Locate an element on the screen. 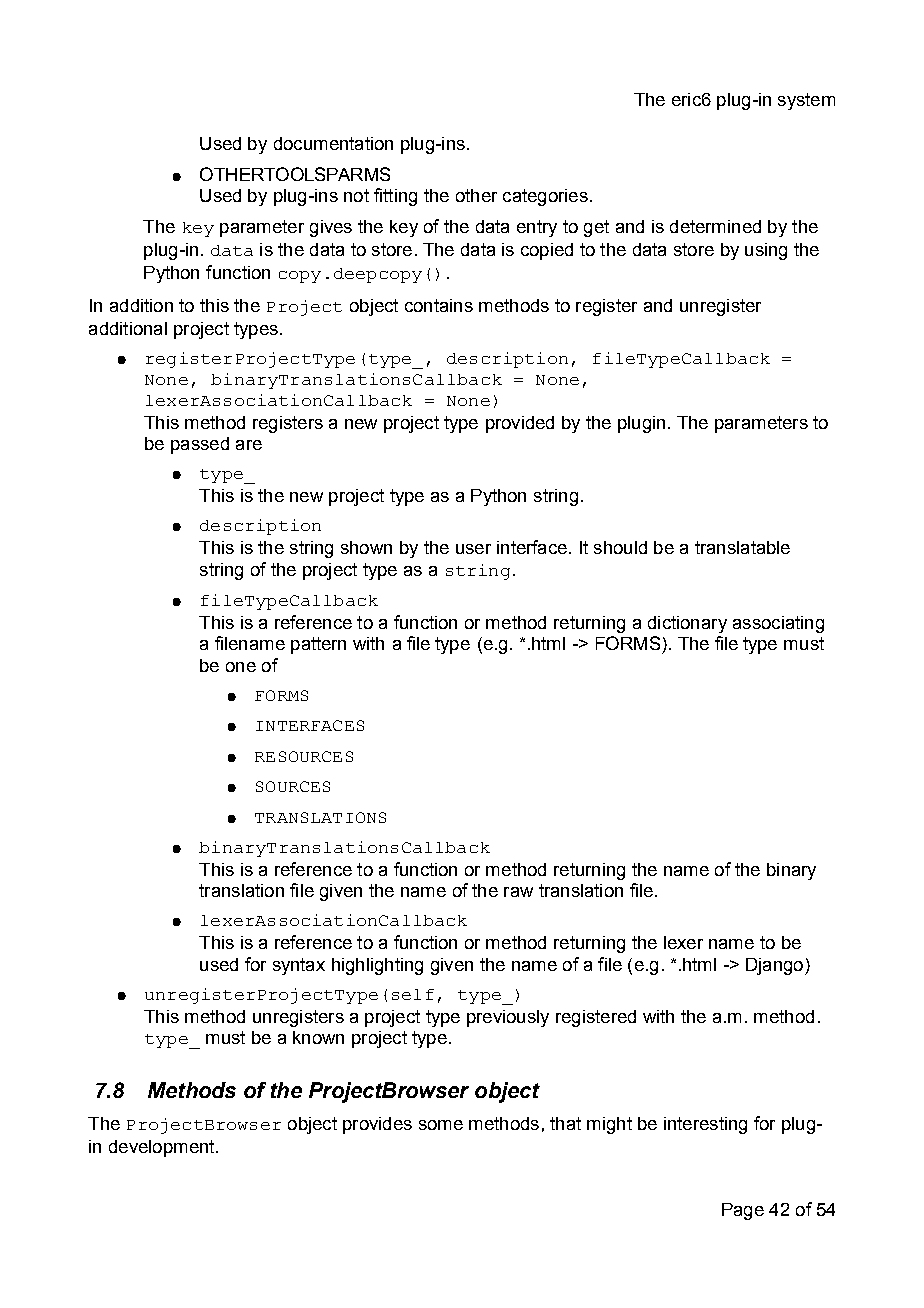  system is located at coordinates (806, 101).
